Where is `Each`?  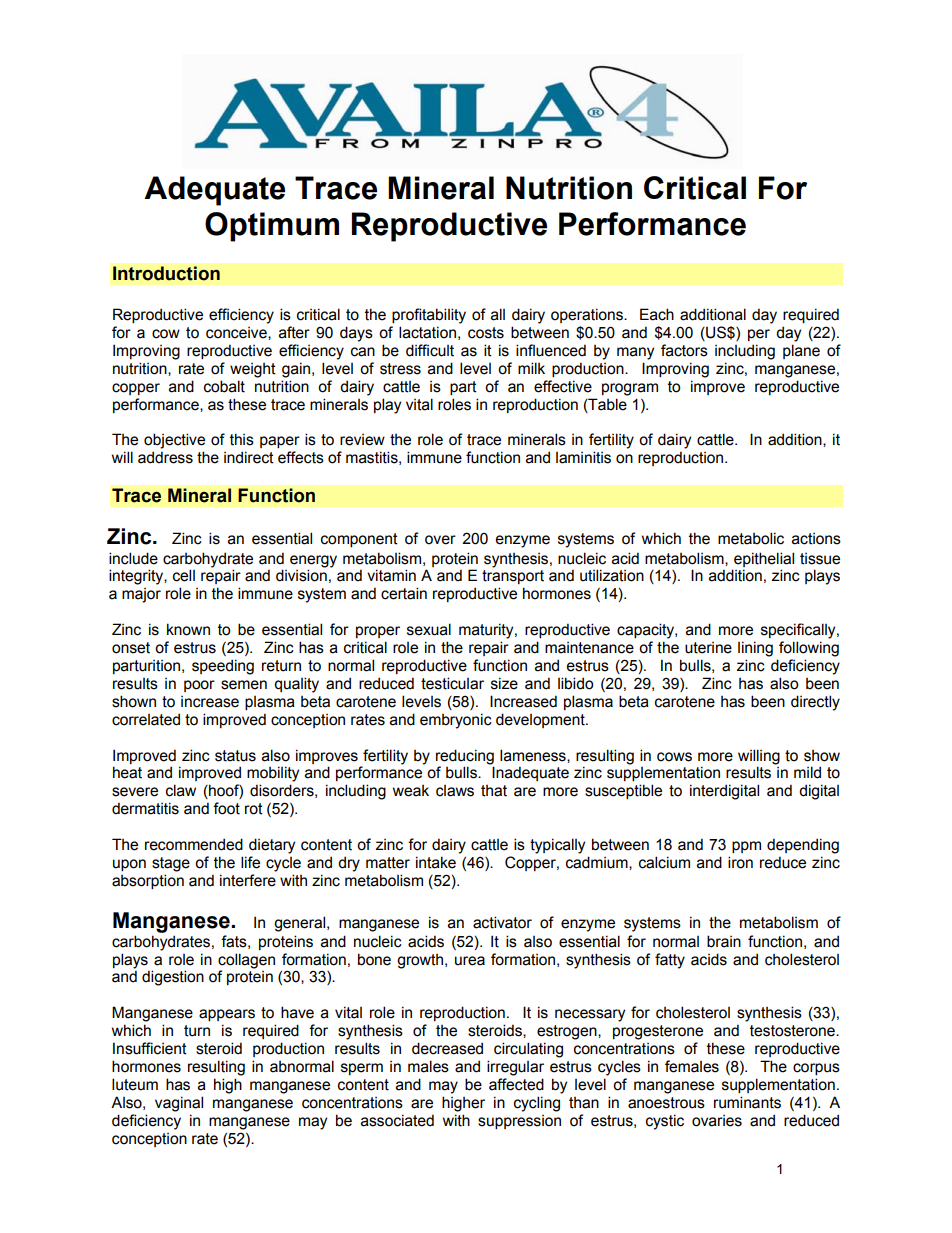
Each is located at coordinates (657, 314).
